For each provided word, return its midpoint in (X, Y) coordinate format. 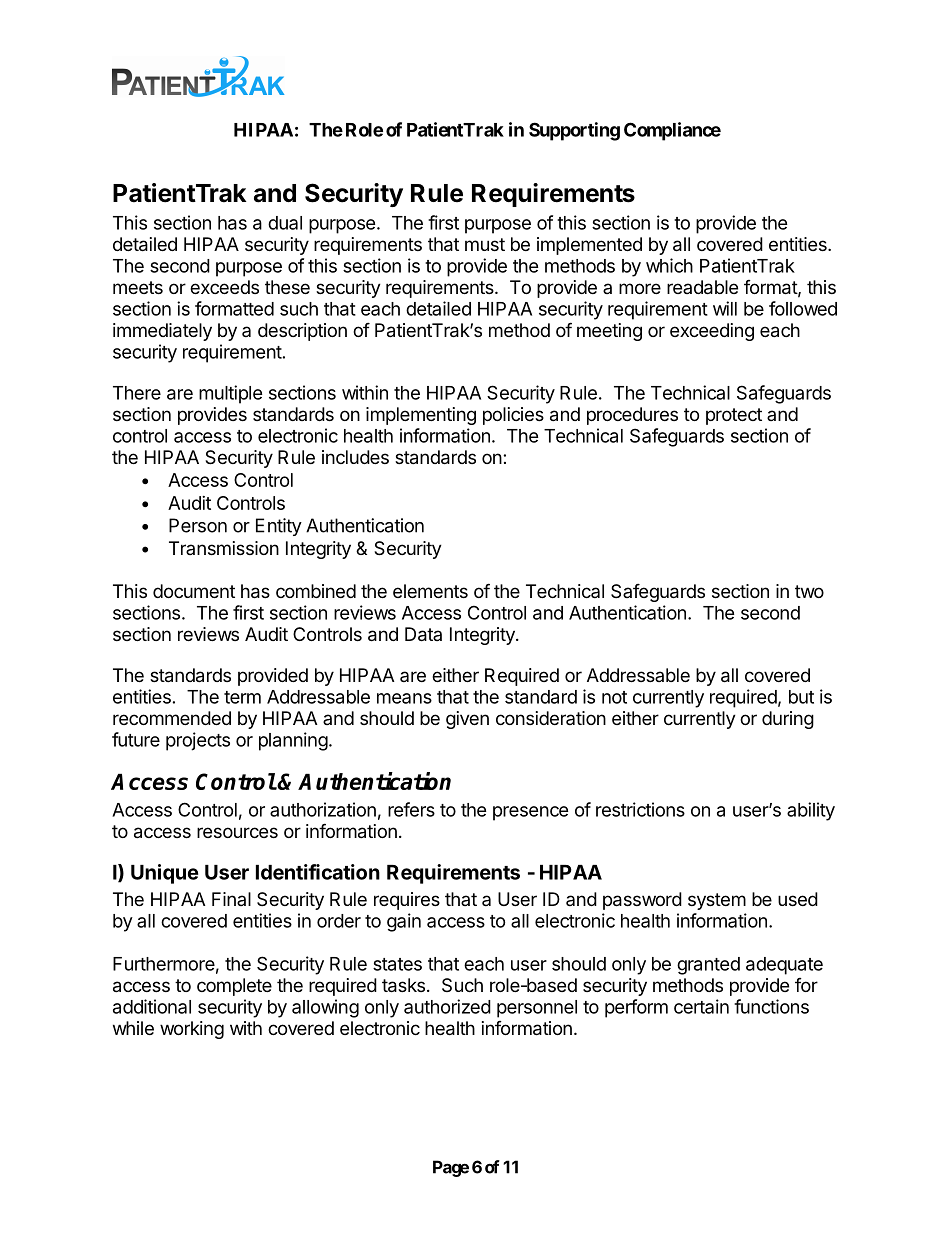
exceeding (712, 332)
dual (285, 223)
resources (237, 832)
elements (430, 591)
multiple (230, 394)
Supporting (574, 131)
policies (513, 416)
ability (811, 811)
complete (234, 987)
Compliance (672, 131)
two (809, 591)
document (194, 591)
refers (411, 809)
